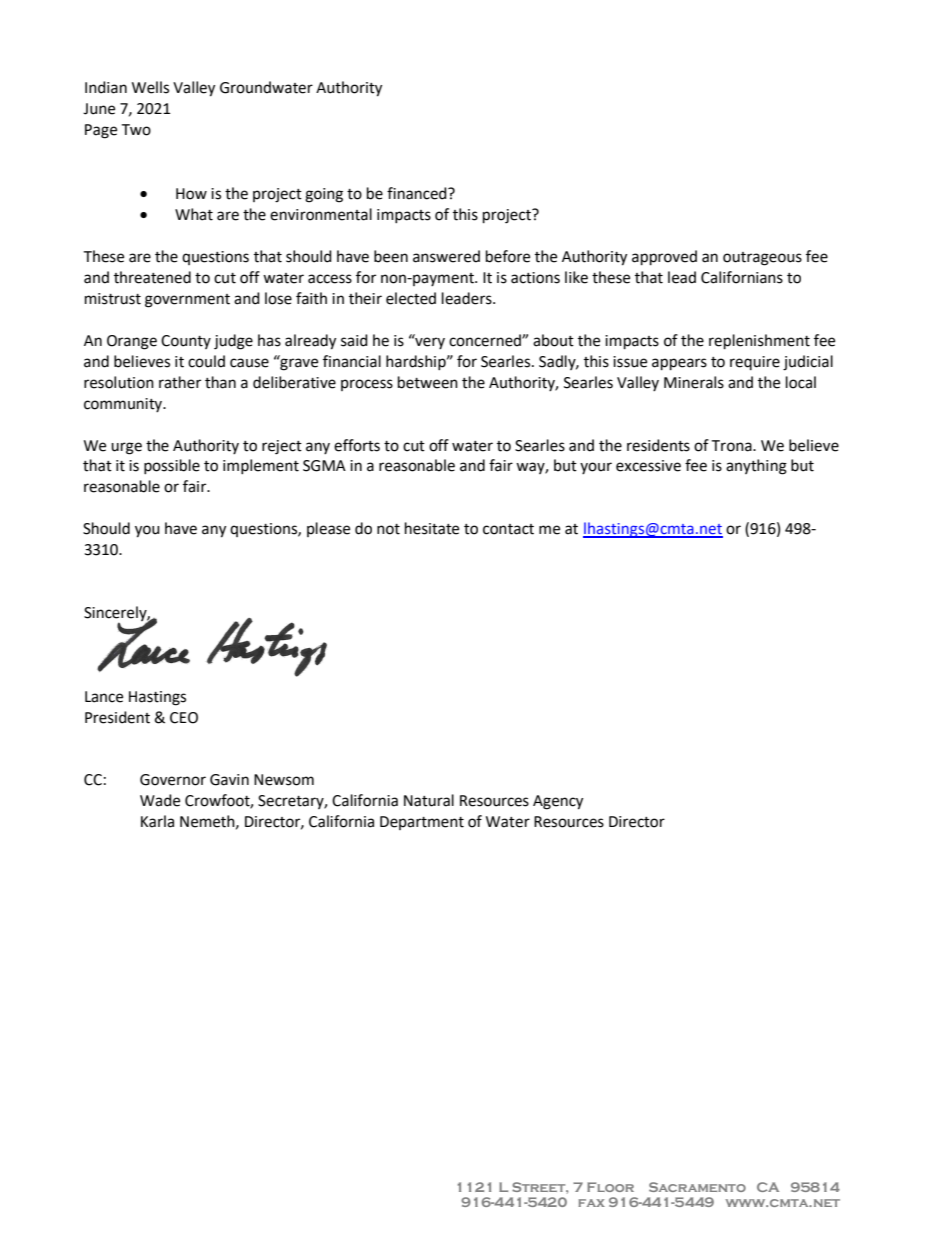  I want to click on Department, so click(422, 823).
